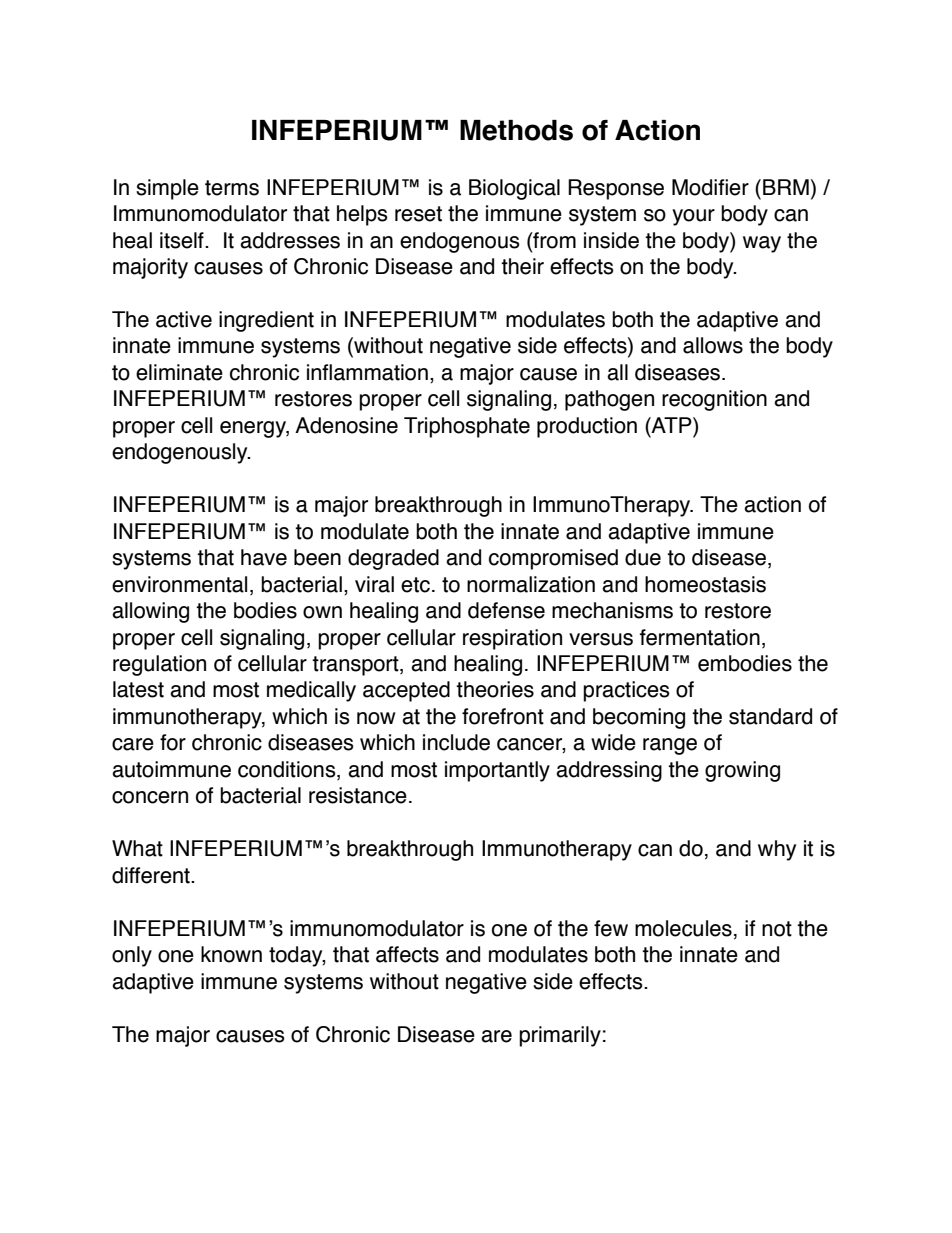  What do you see at coordinates (232, 188) in the image?
I see `terms` at bounding box center [232, 188].
